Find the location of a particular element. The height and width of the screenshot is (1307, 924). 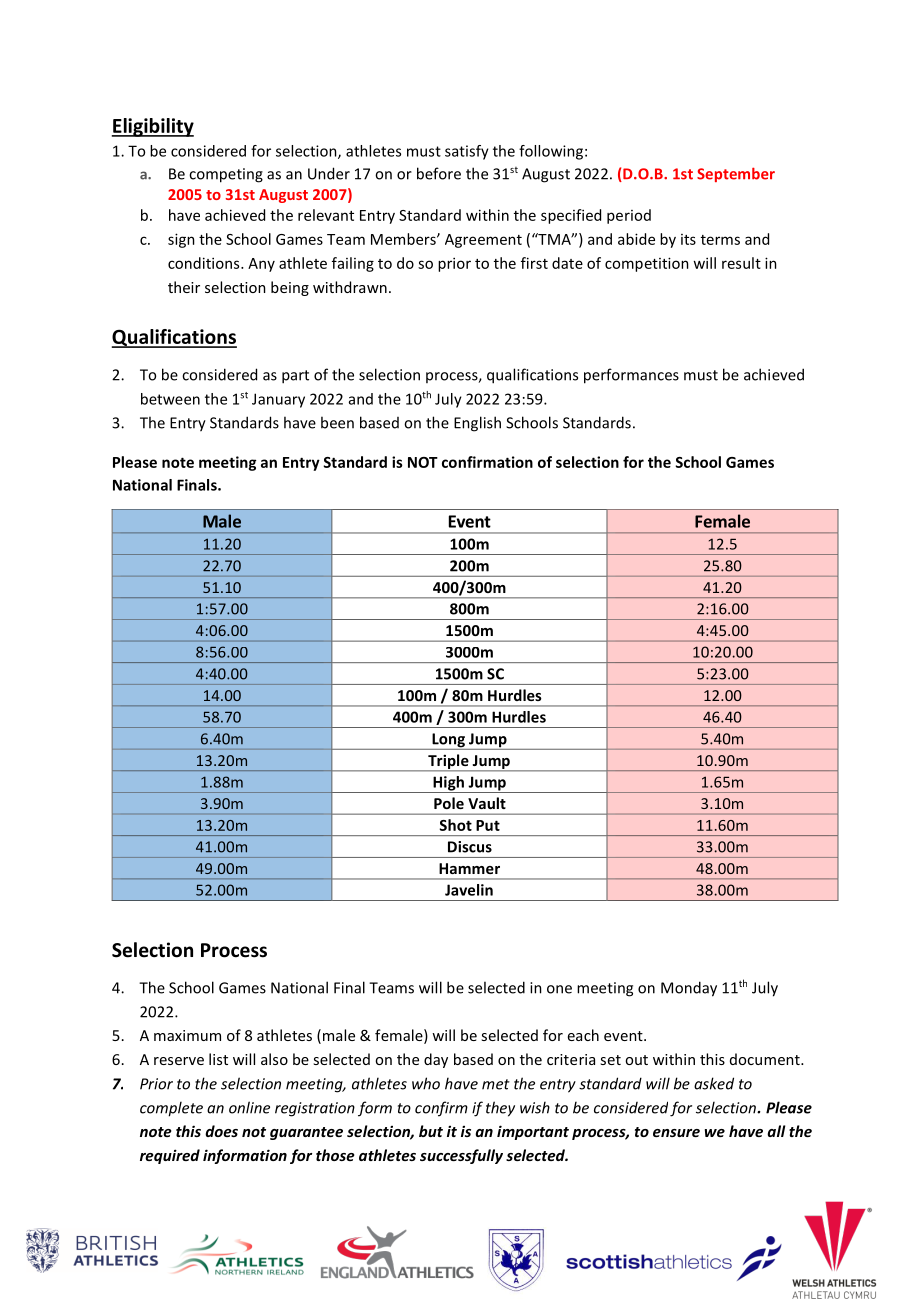

competing is located at coordinates (226, 175).
